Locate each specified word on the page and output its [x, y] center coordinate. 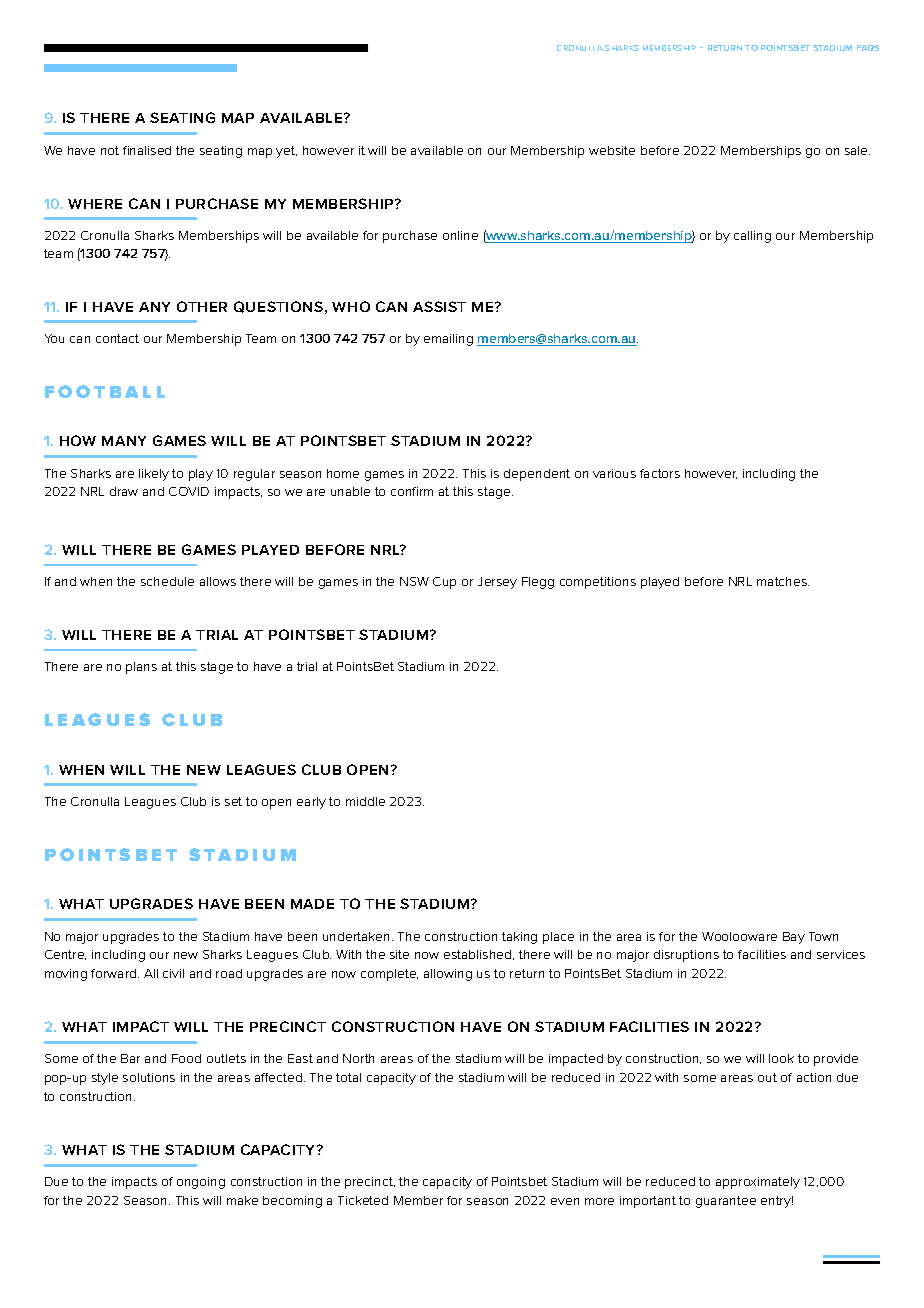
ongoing [201, 1183]
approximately [758, 1183]
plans [141, 668]
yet [286, 152]
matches [783, 581]
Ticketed [363, 1200]
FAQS [868, 48]
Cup [444, 583]
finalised [147, 150]
